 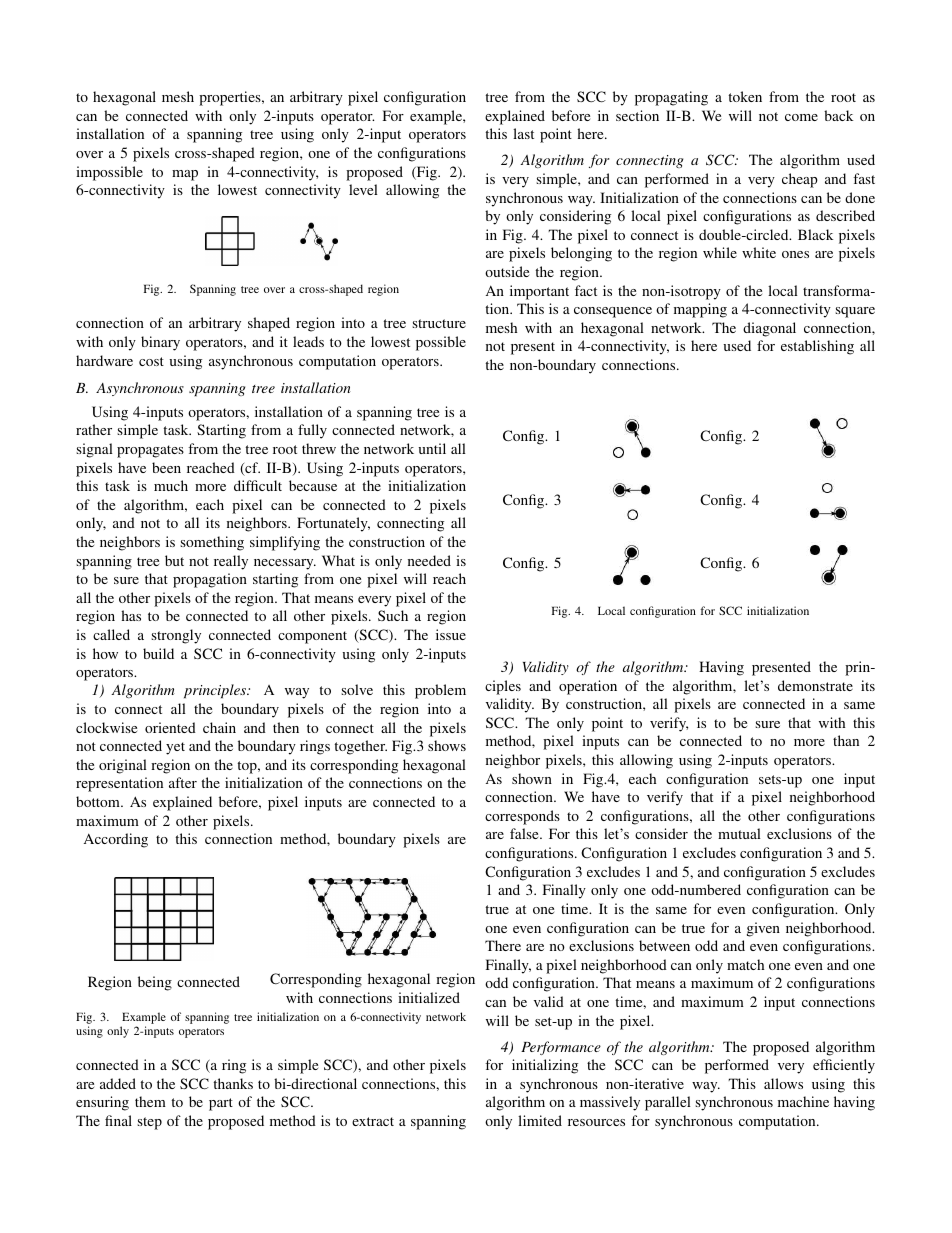 I want to click on last, so click(x=523, y=133).
